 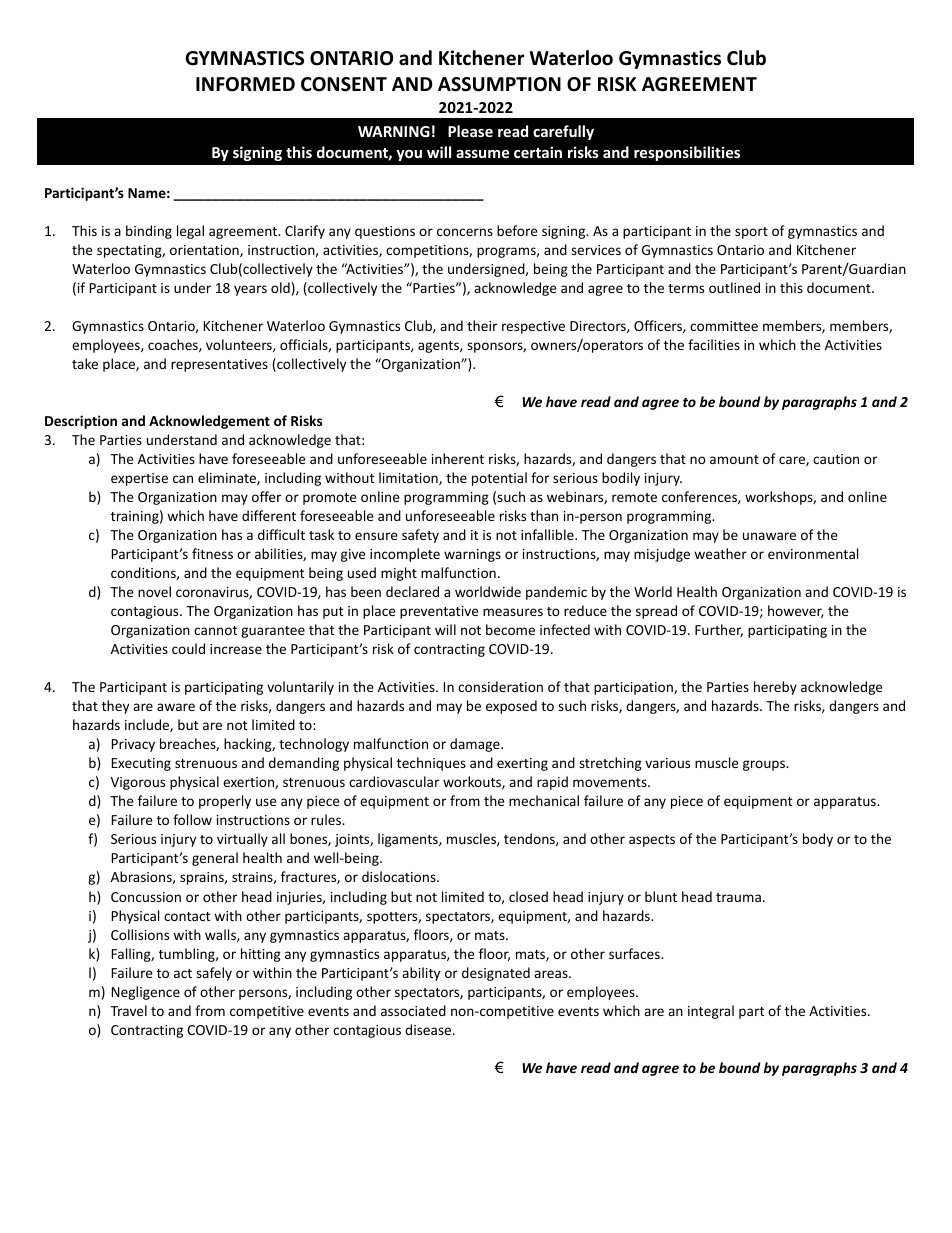 What do you see at coordinates (470, 131) in the screenshot?
I see `Please` at bounding box center [470, 131].
